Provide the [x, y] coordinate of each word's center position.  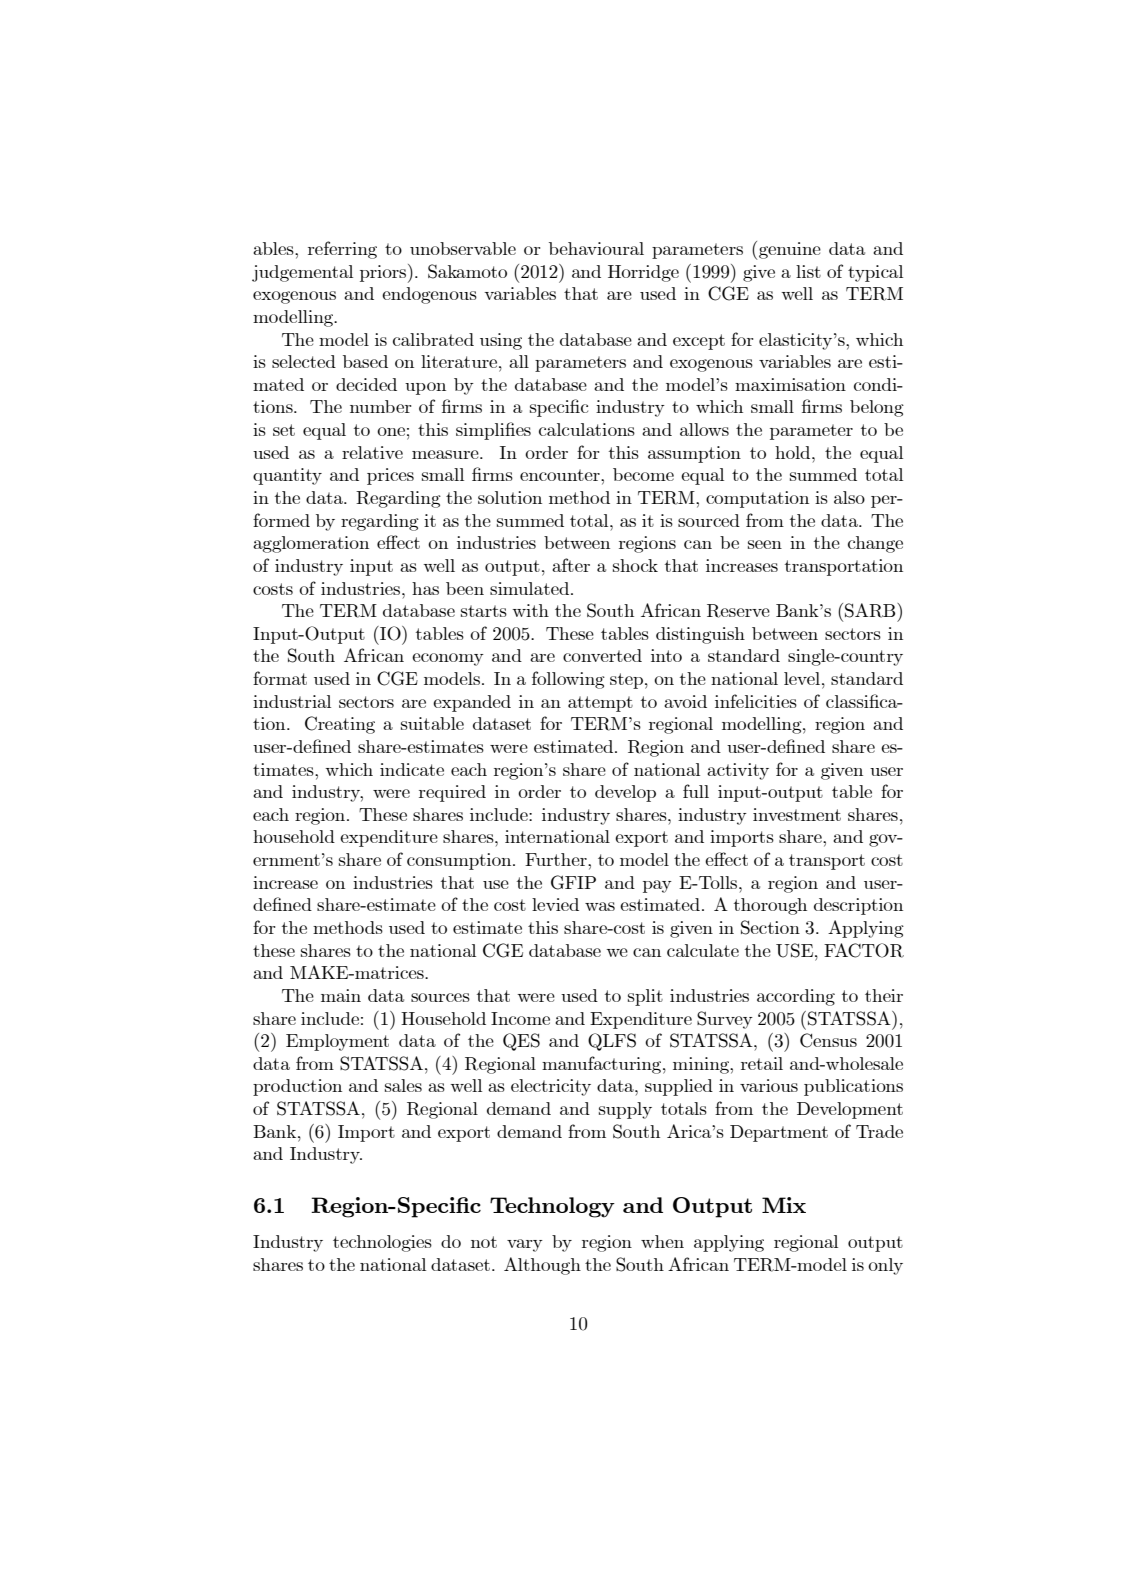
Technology [552, 1207]
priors [384, 273]
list [808, 271]
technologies [382, 1243]
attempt [600, 704]
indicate [412, 769]
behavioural [596, 248]
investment [797, 814]
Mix [784, 1205]
